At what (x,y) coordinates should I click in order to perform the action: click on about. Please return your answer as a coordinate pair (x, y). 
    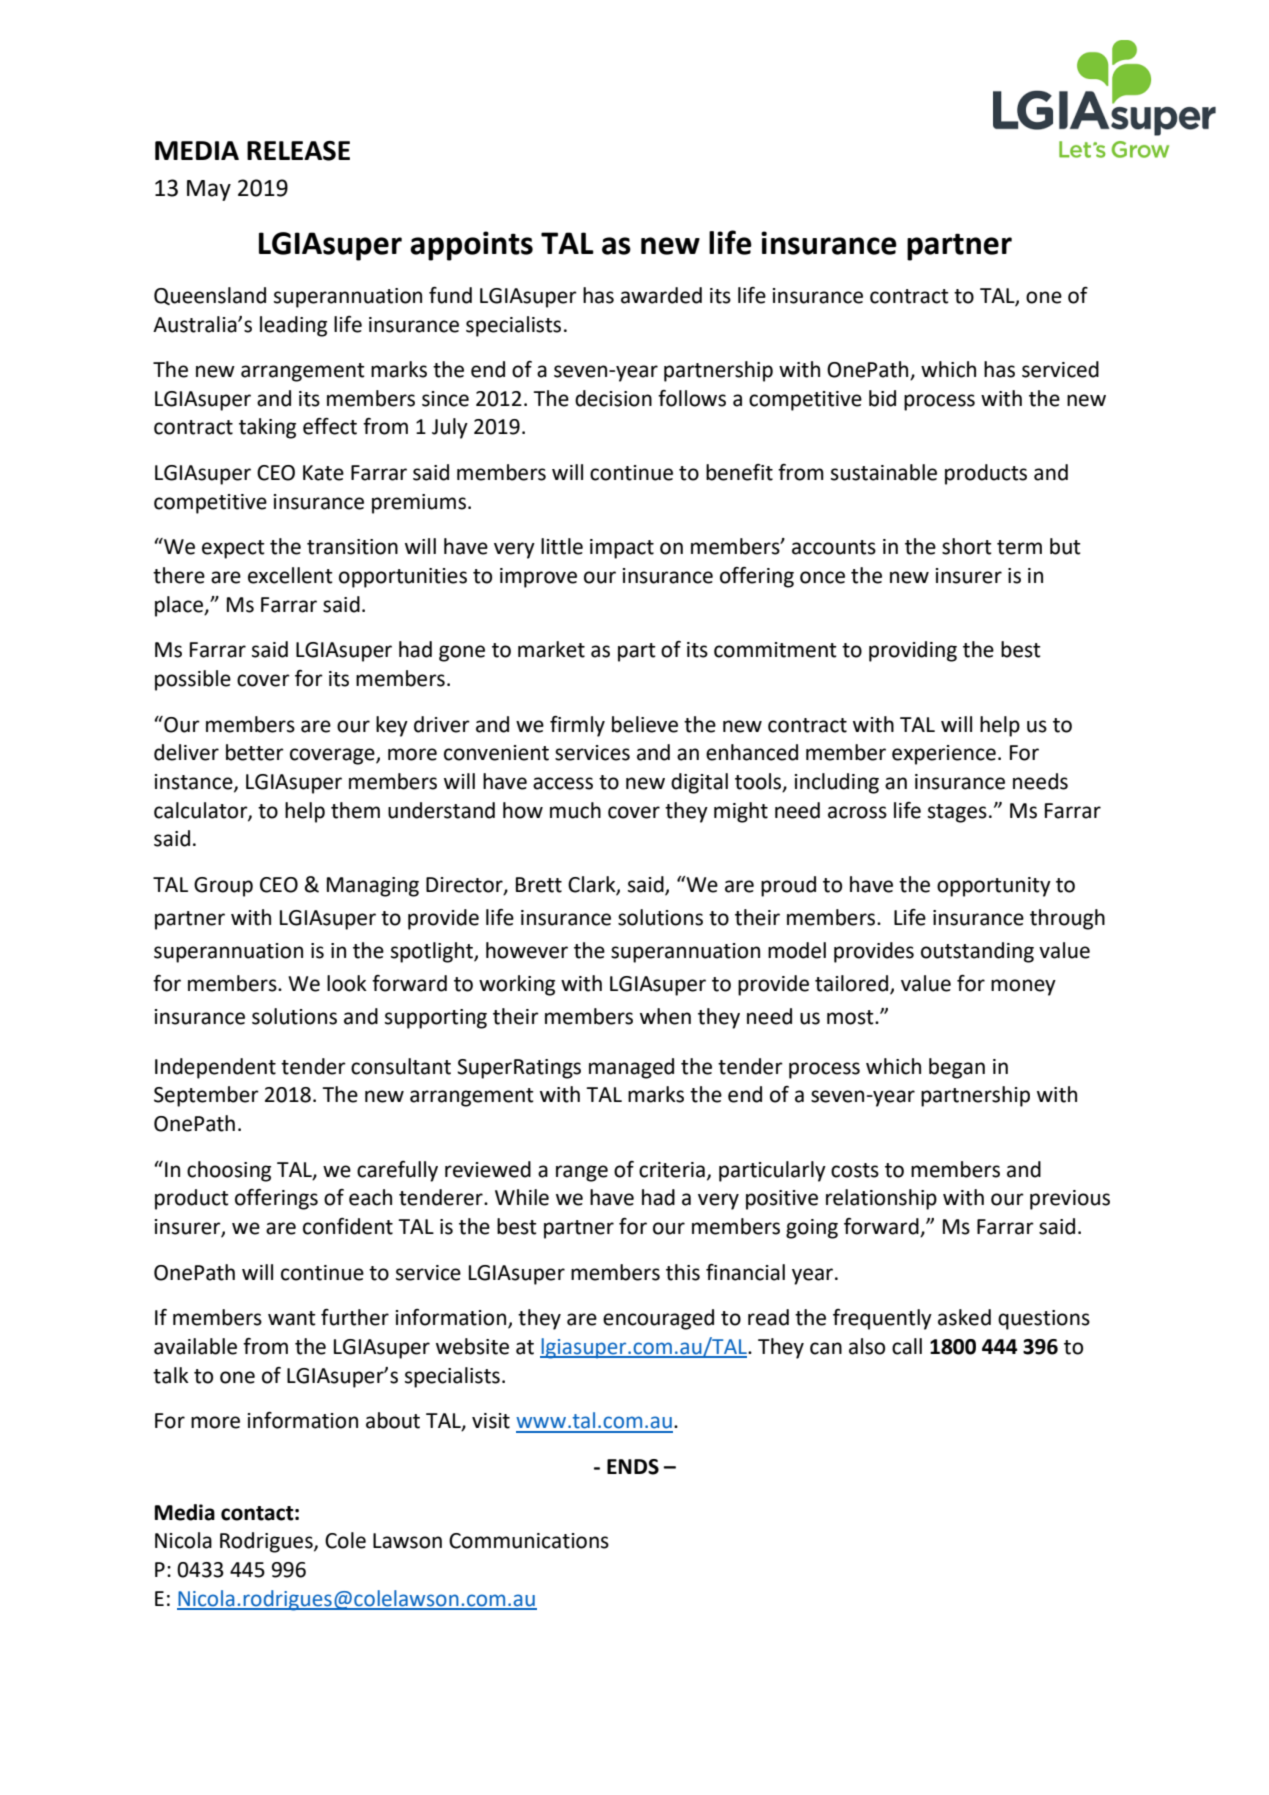
    Looking at the image, I should click on (393, 1420).
